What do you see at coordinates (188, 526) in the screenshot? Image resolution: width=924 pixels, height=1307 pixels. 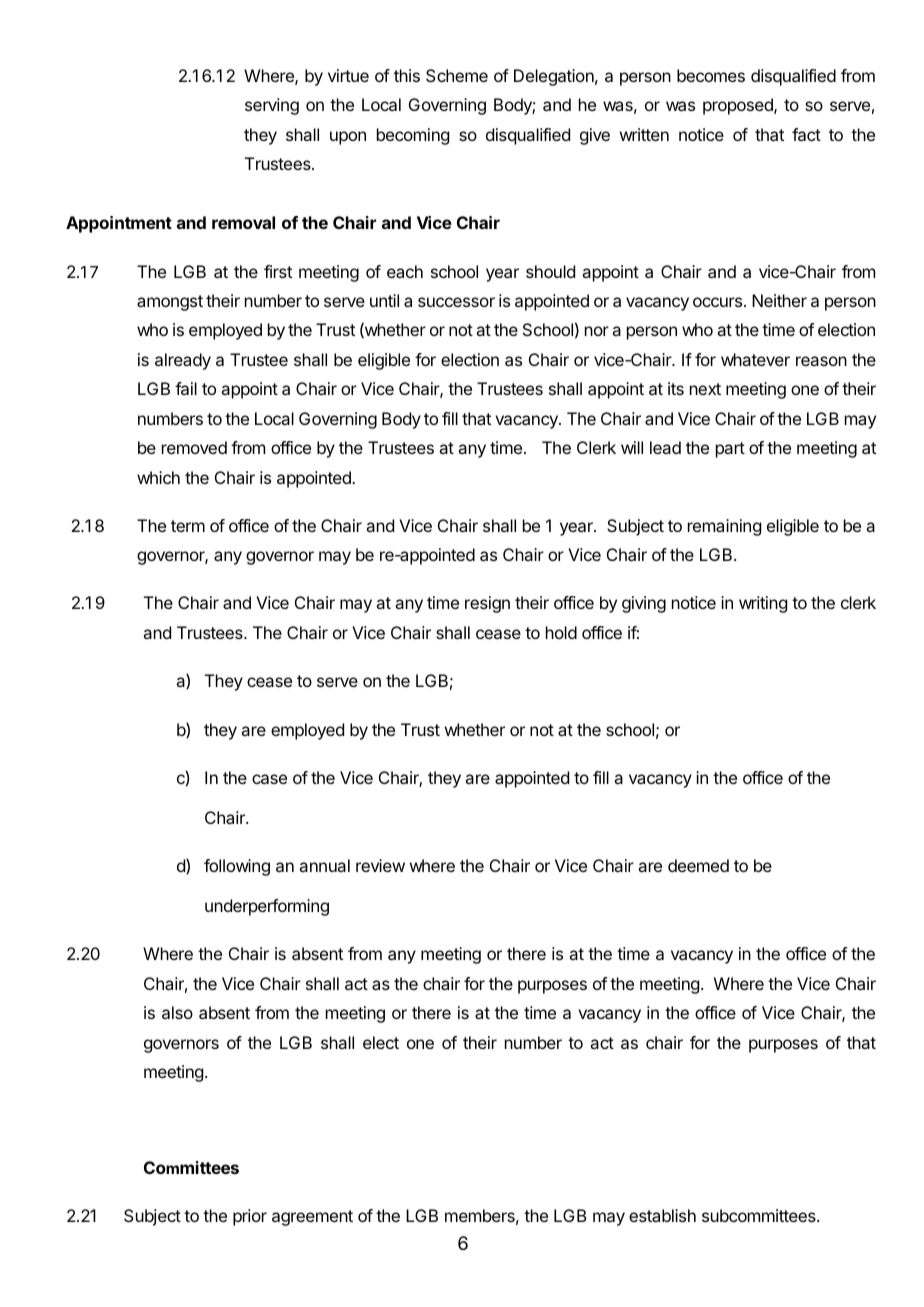 I see `term` at bounding box center [188, 526].
